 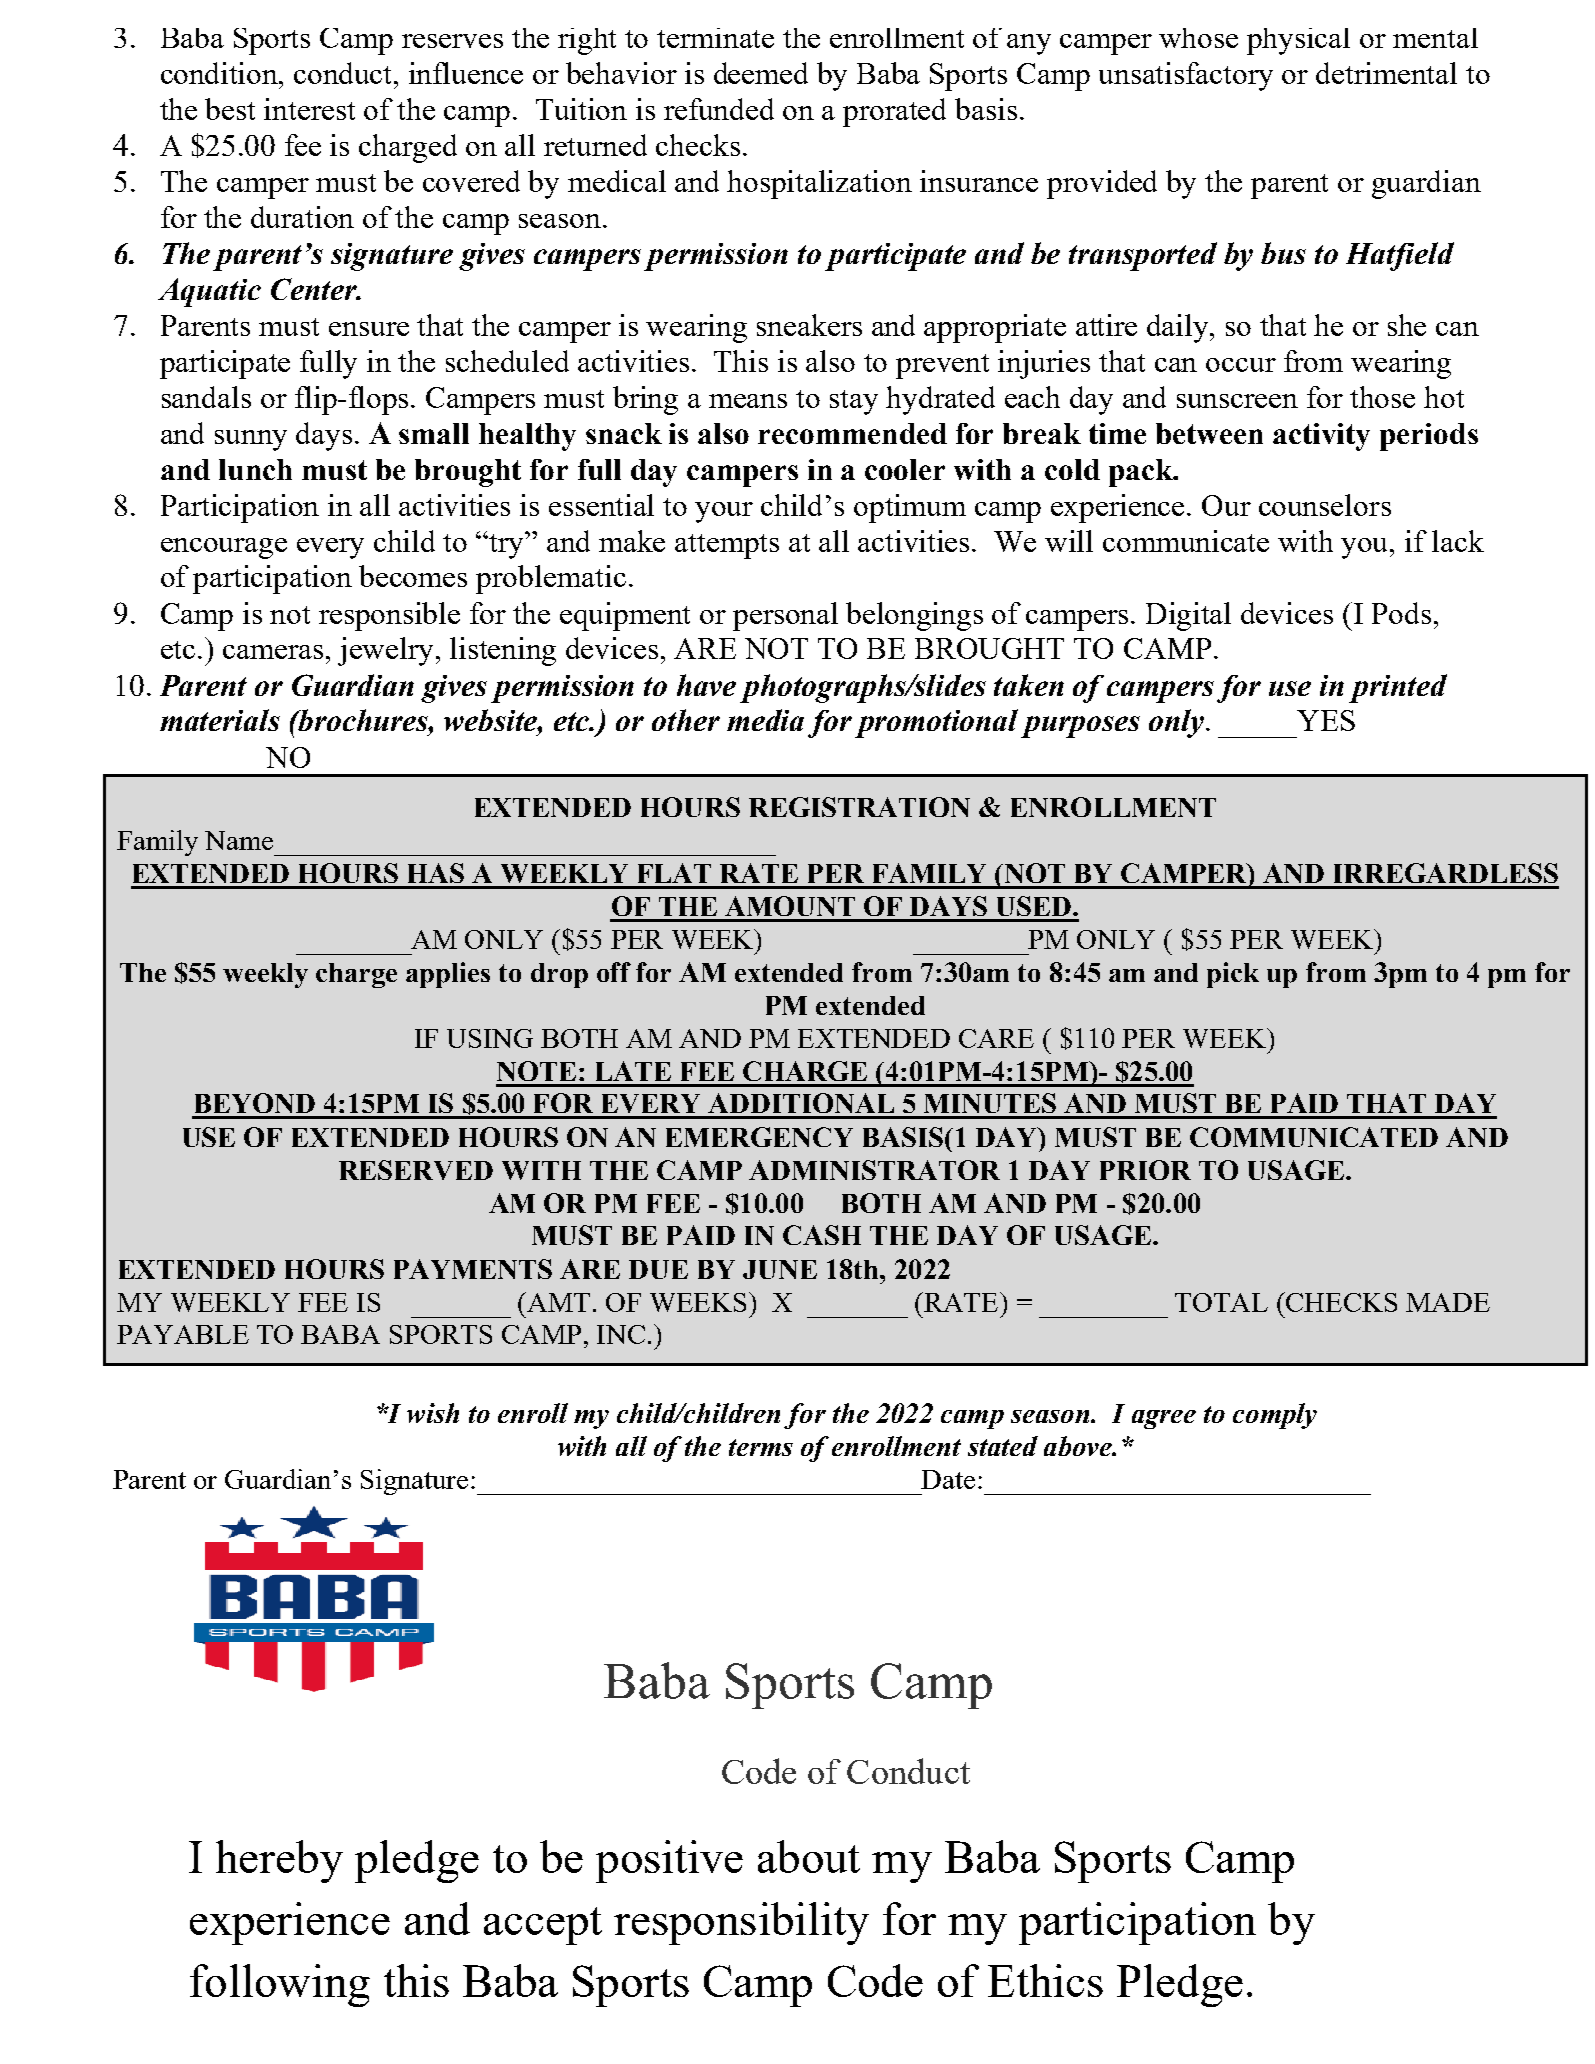 I want to click on physical, so click(x=1298, y=41).
